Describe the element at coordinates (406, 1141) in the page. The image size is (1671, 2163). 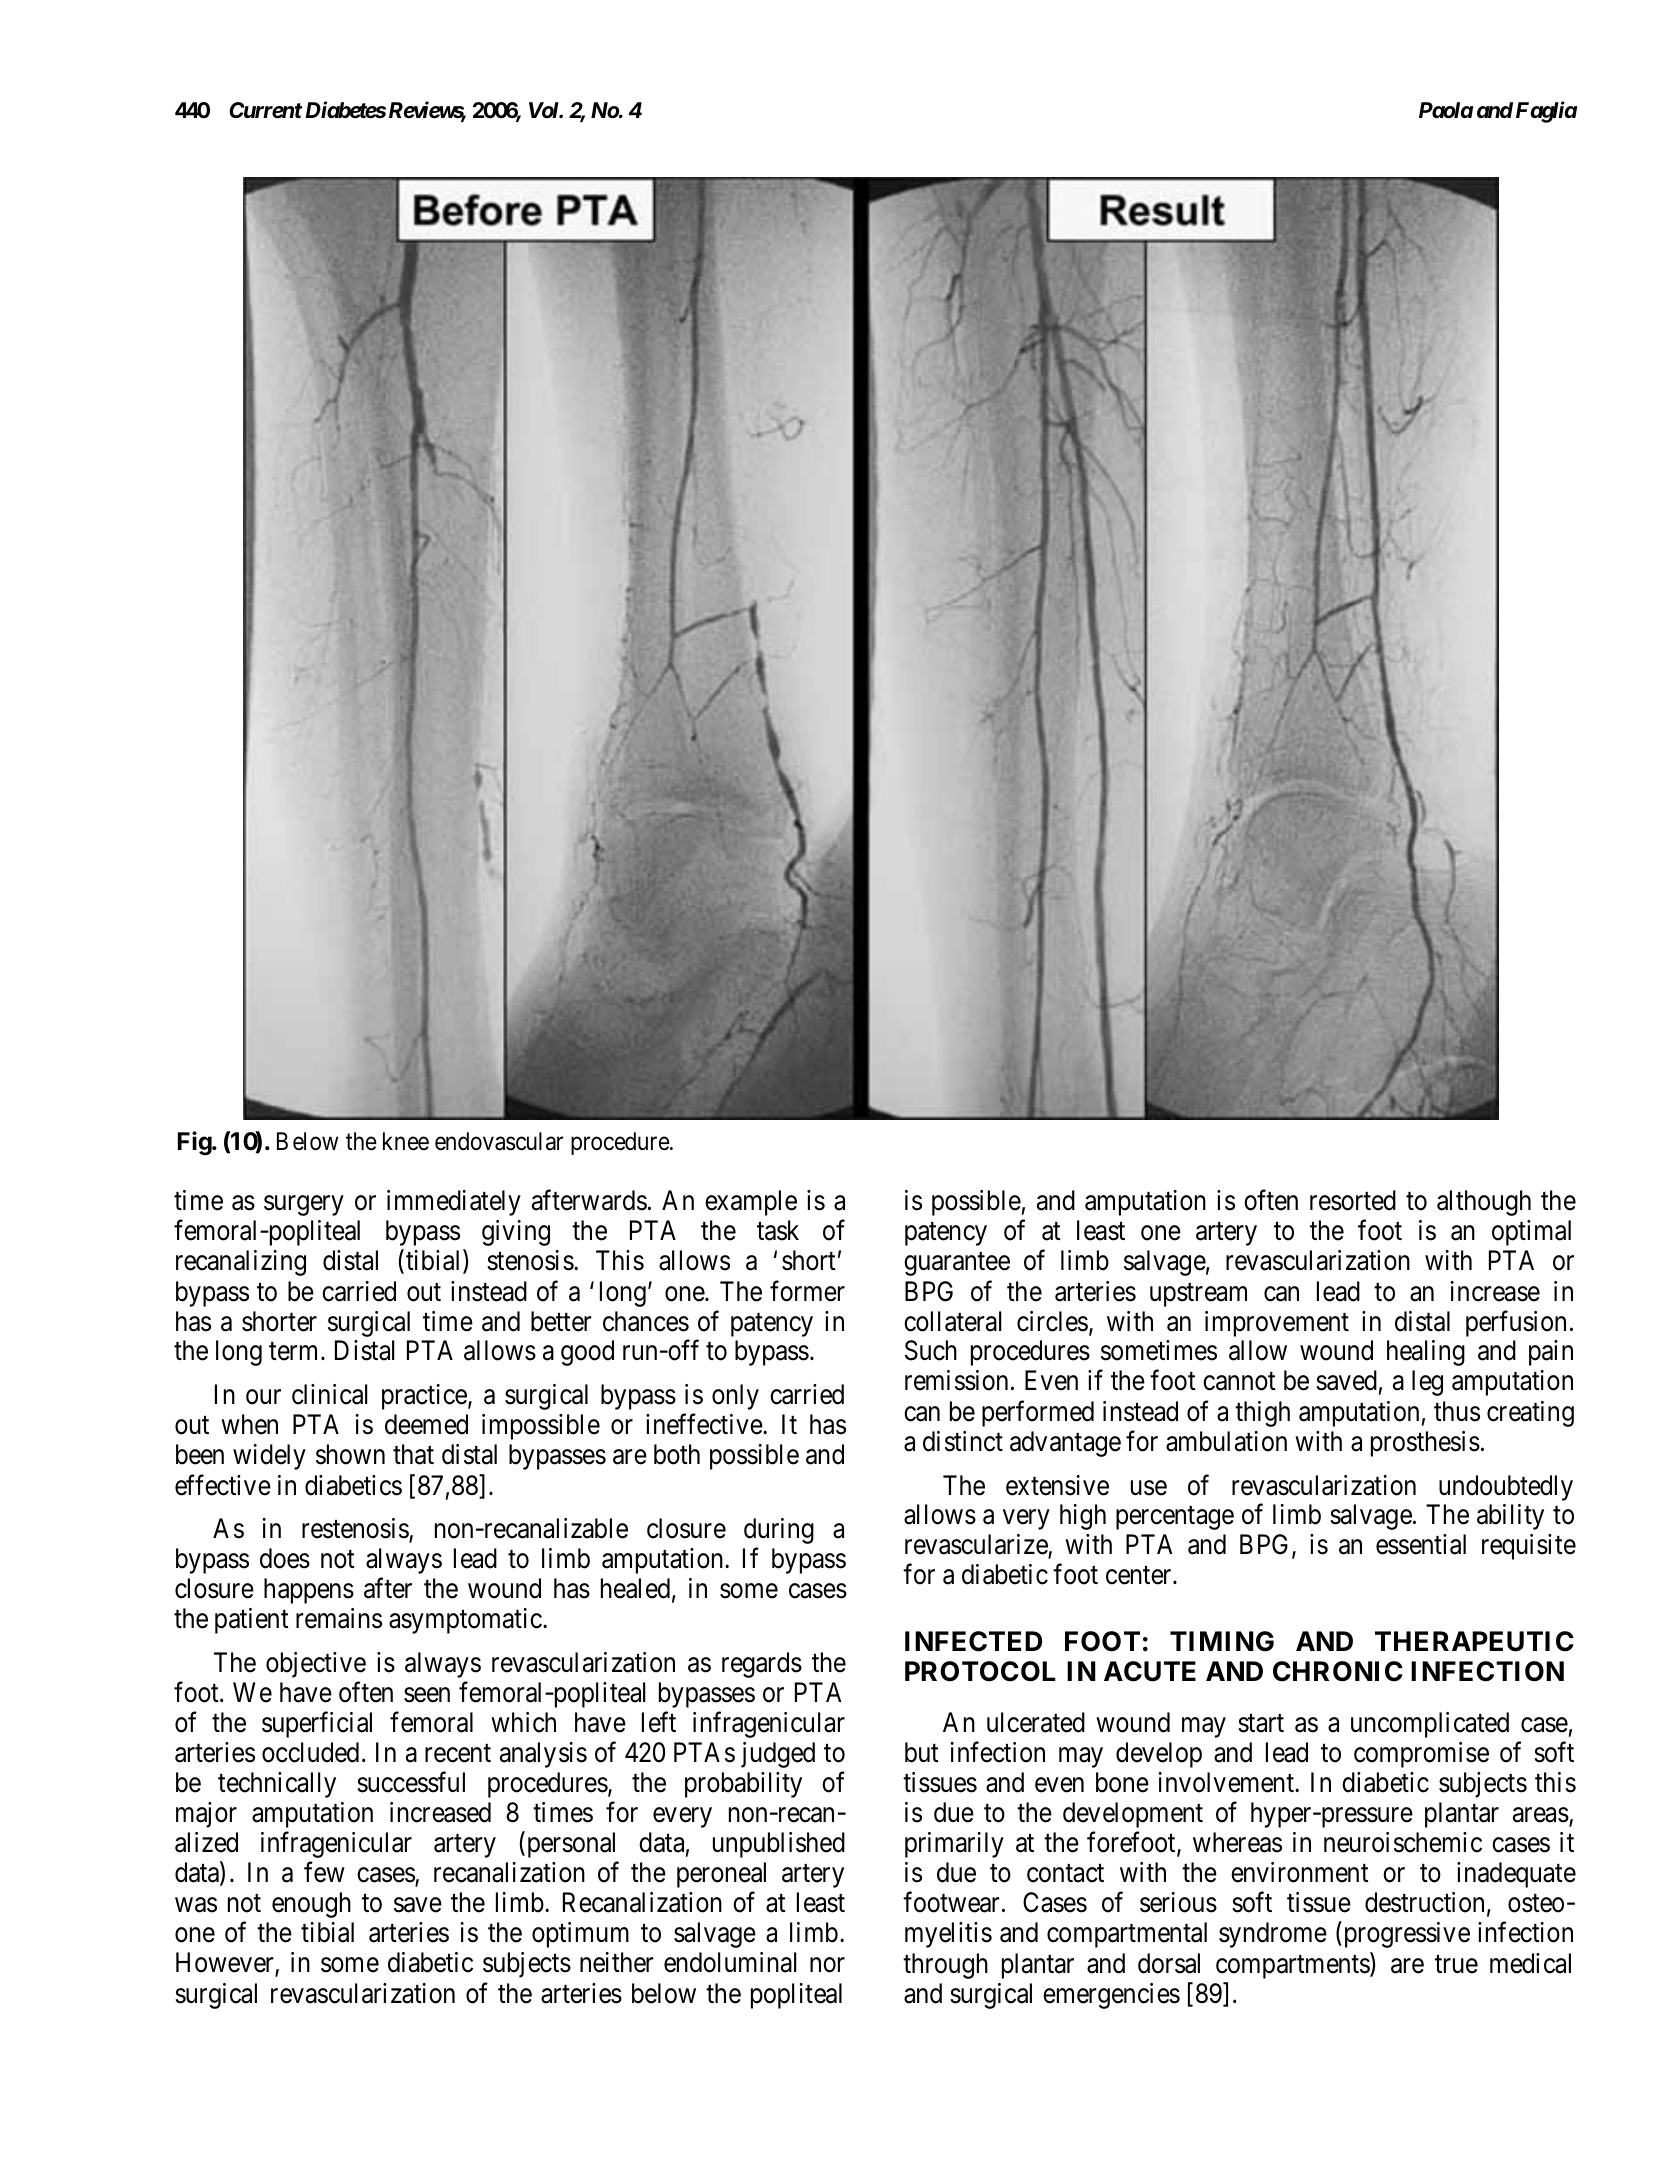
I see `knee` at that location.
